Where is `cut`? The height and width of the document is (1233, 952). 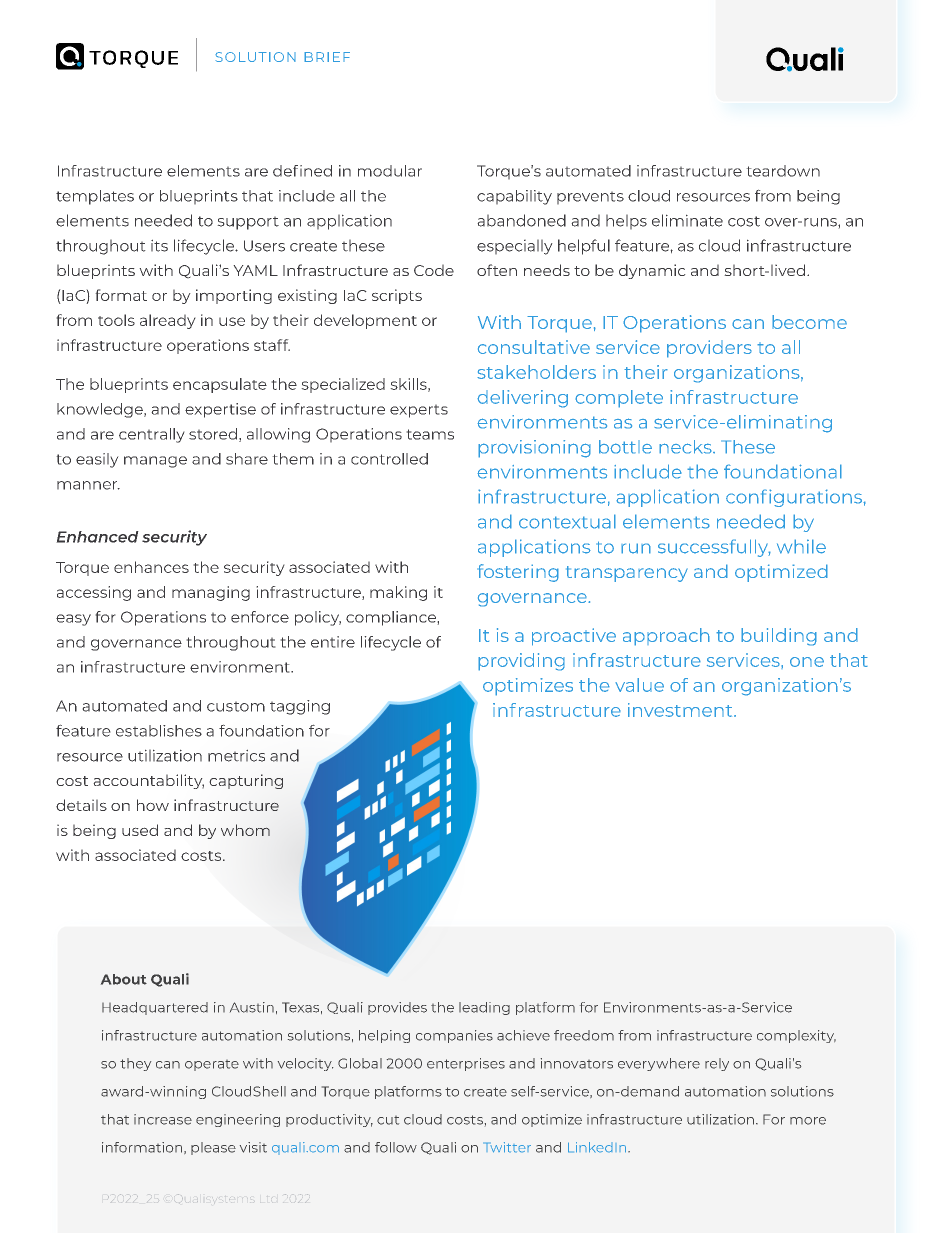 cut is located at coordinates (388, 1120).
